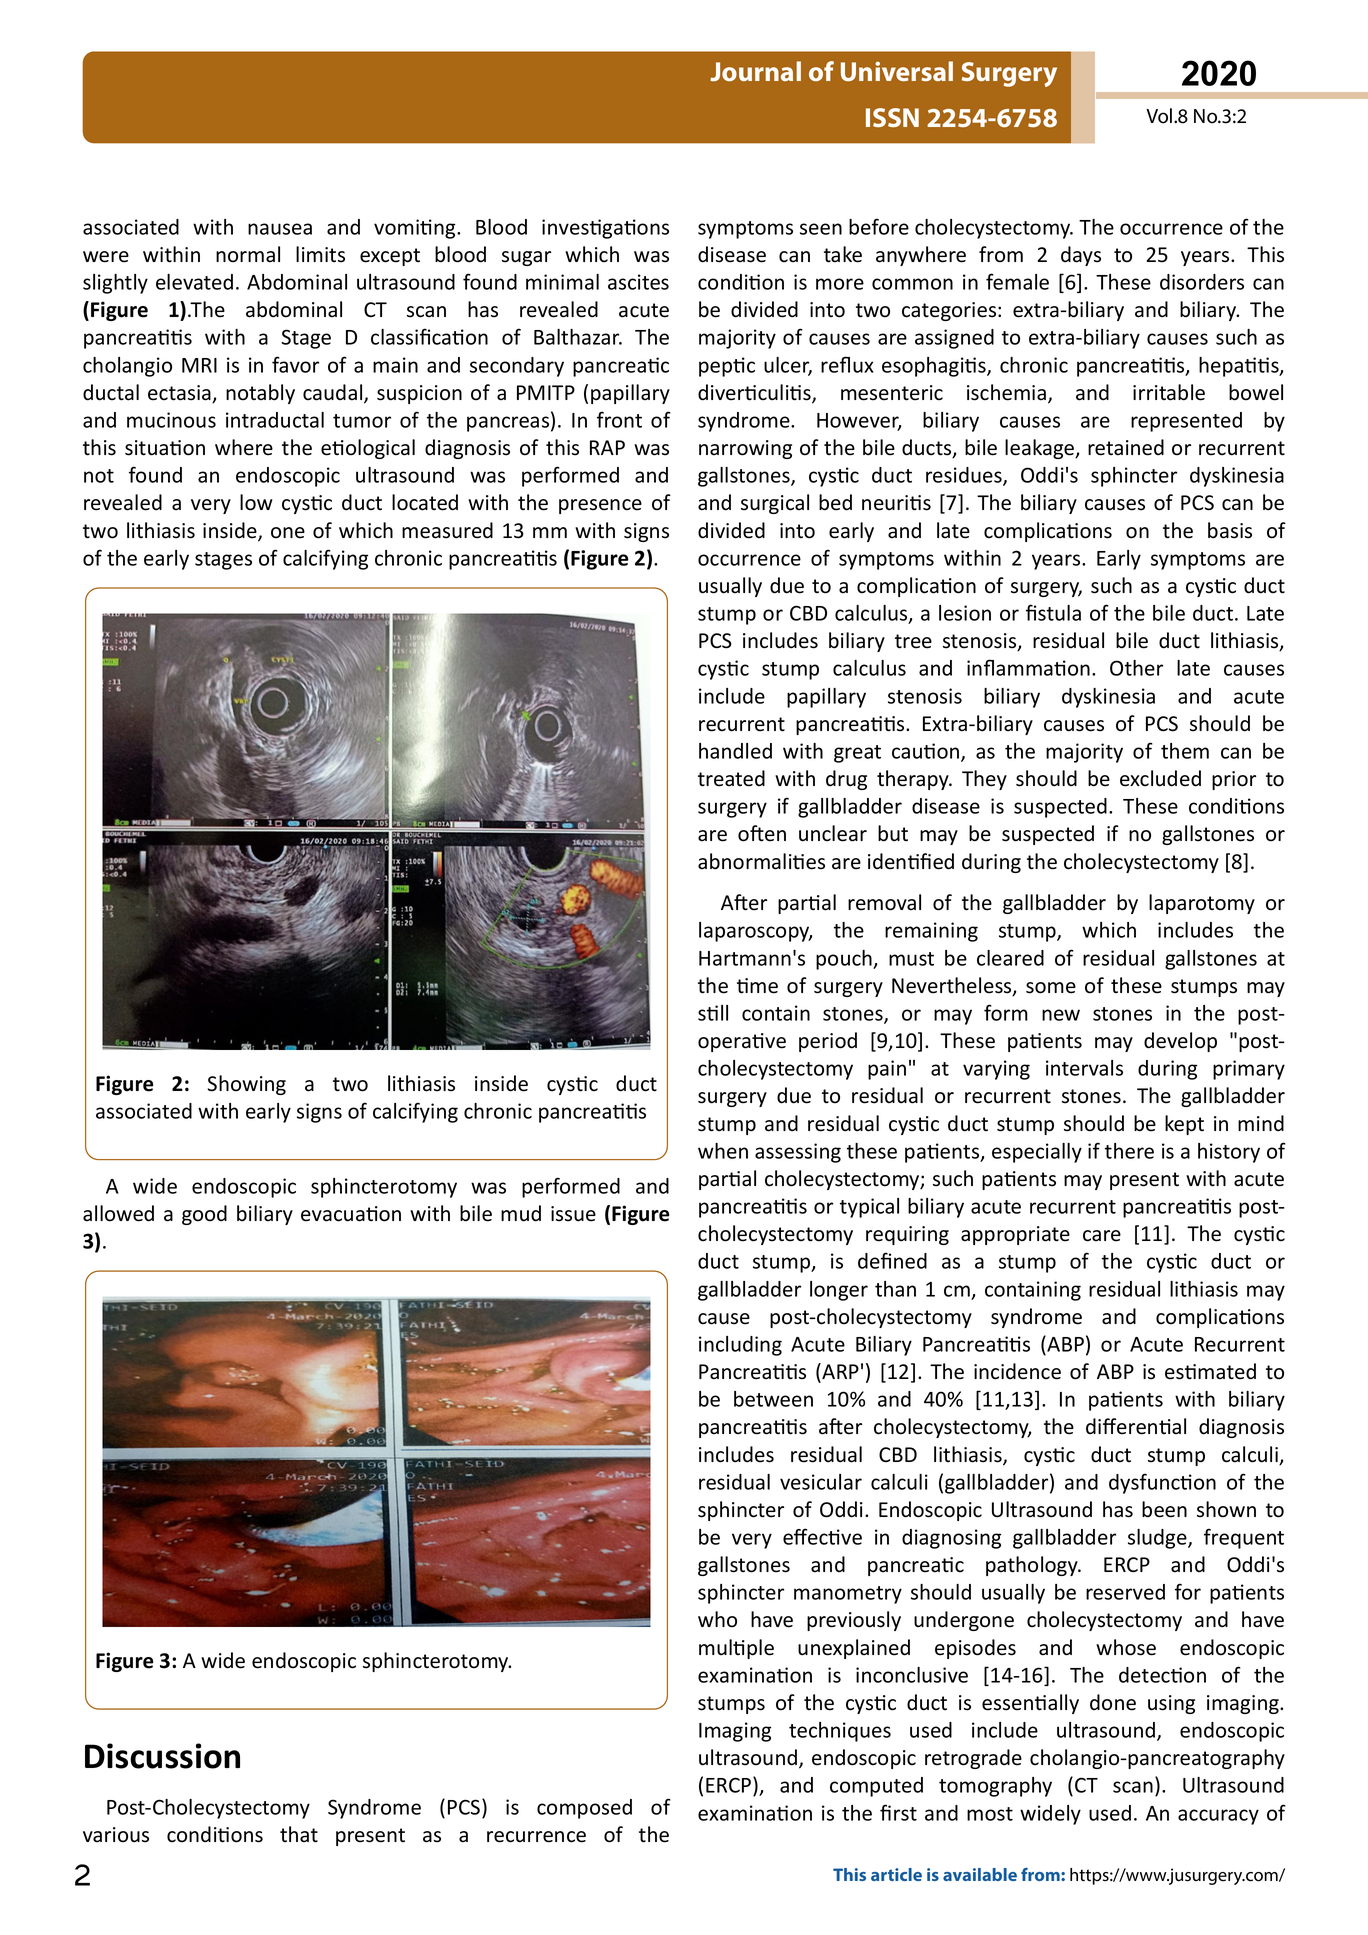 This screenshot has width=1368, height=1935. What do you see at coordinates (204, 1215) in the screenshot?
I see `good` at bounding box center [204, 1215].
